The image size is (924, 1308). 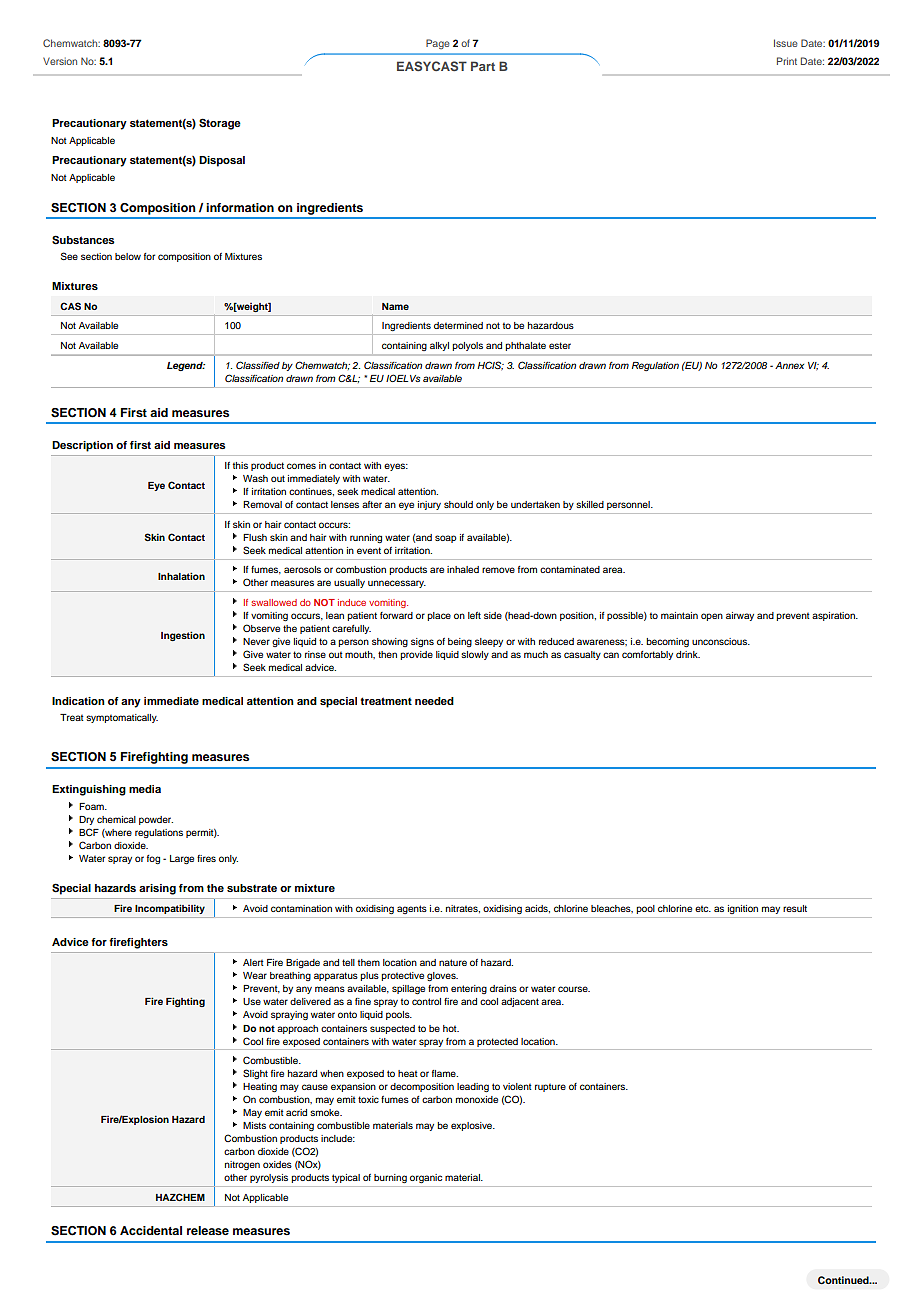 I want to click on Storage, so click(x=220, y=124).
